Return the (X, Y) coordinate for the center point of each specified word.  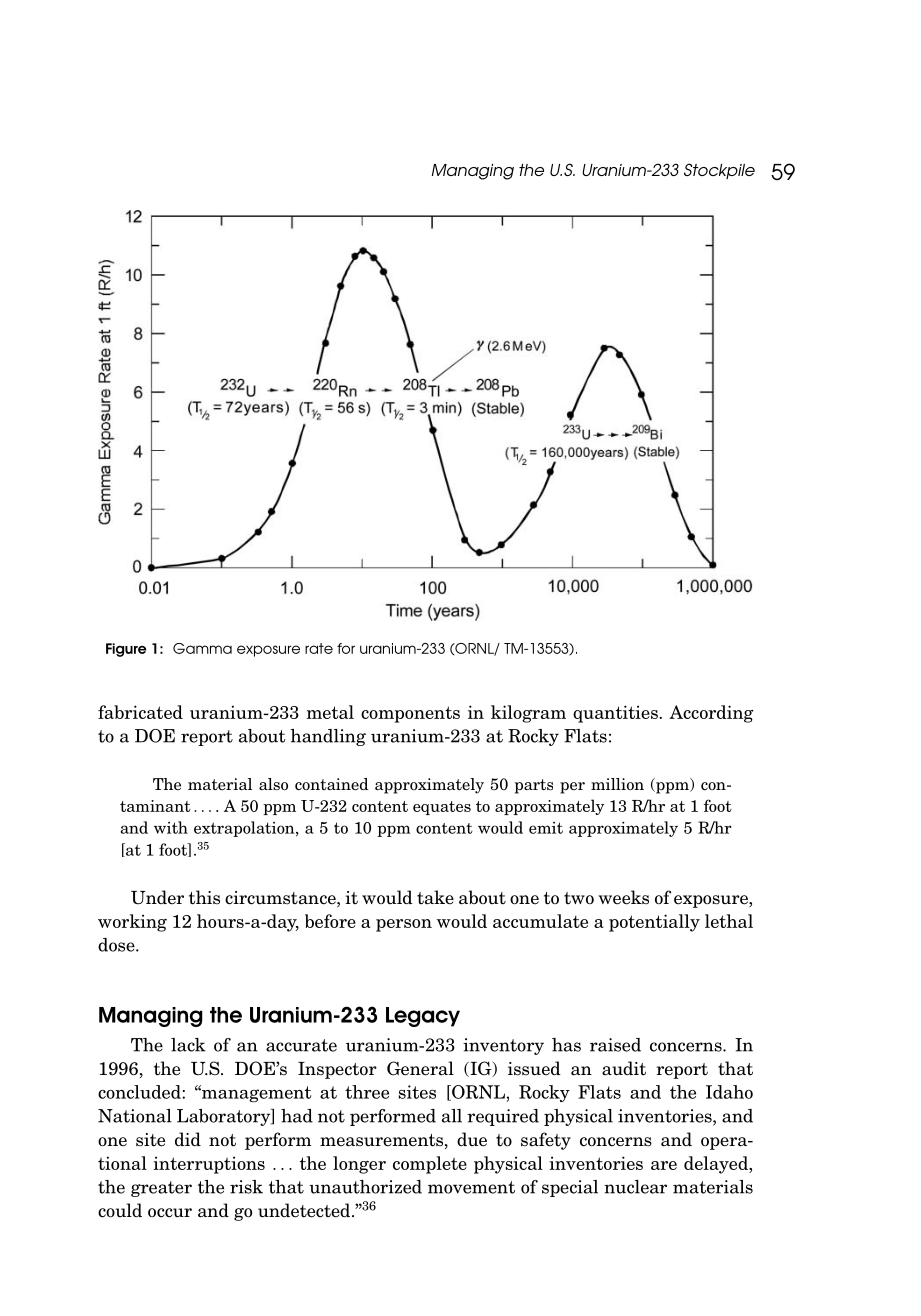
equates (442, 808)
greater (161, 1189)
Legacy (423, 1017)
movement (471, 1187)
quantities (615, 714)
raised (615, 1045)
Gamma (202, 648)
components (410, 714)
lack (188, 1045)
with (171, 827)
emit (546, 828)
